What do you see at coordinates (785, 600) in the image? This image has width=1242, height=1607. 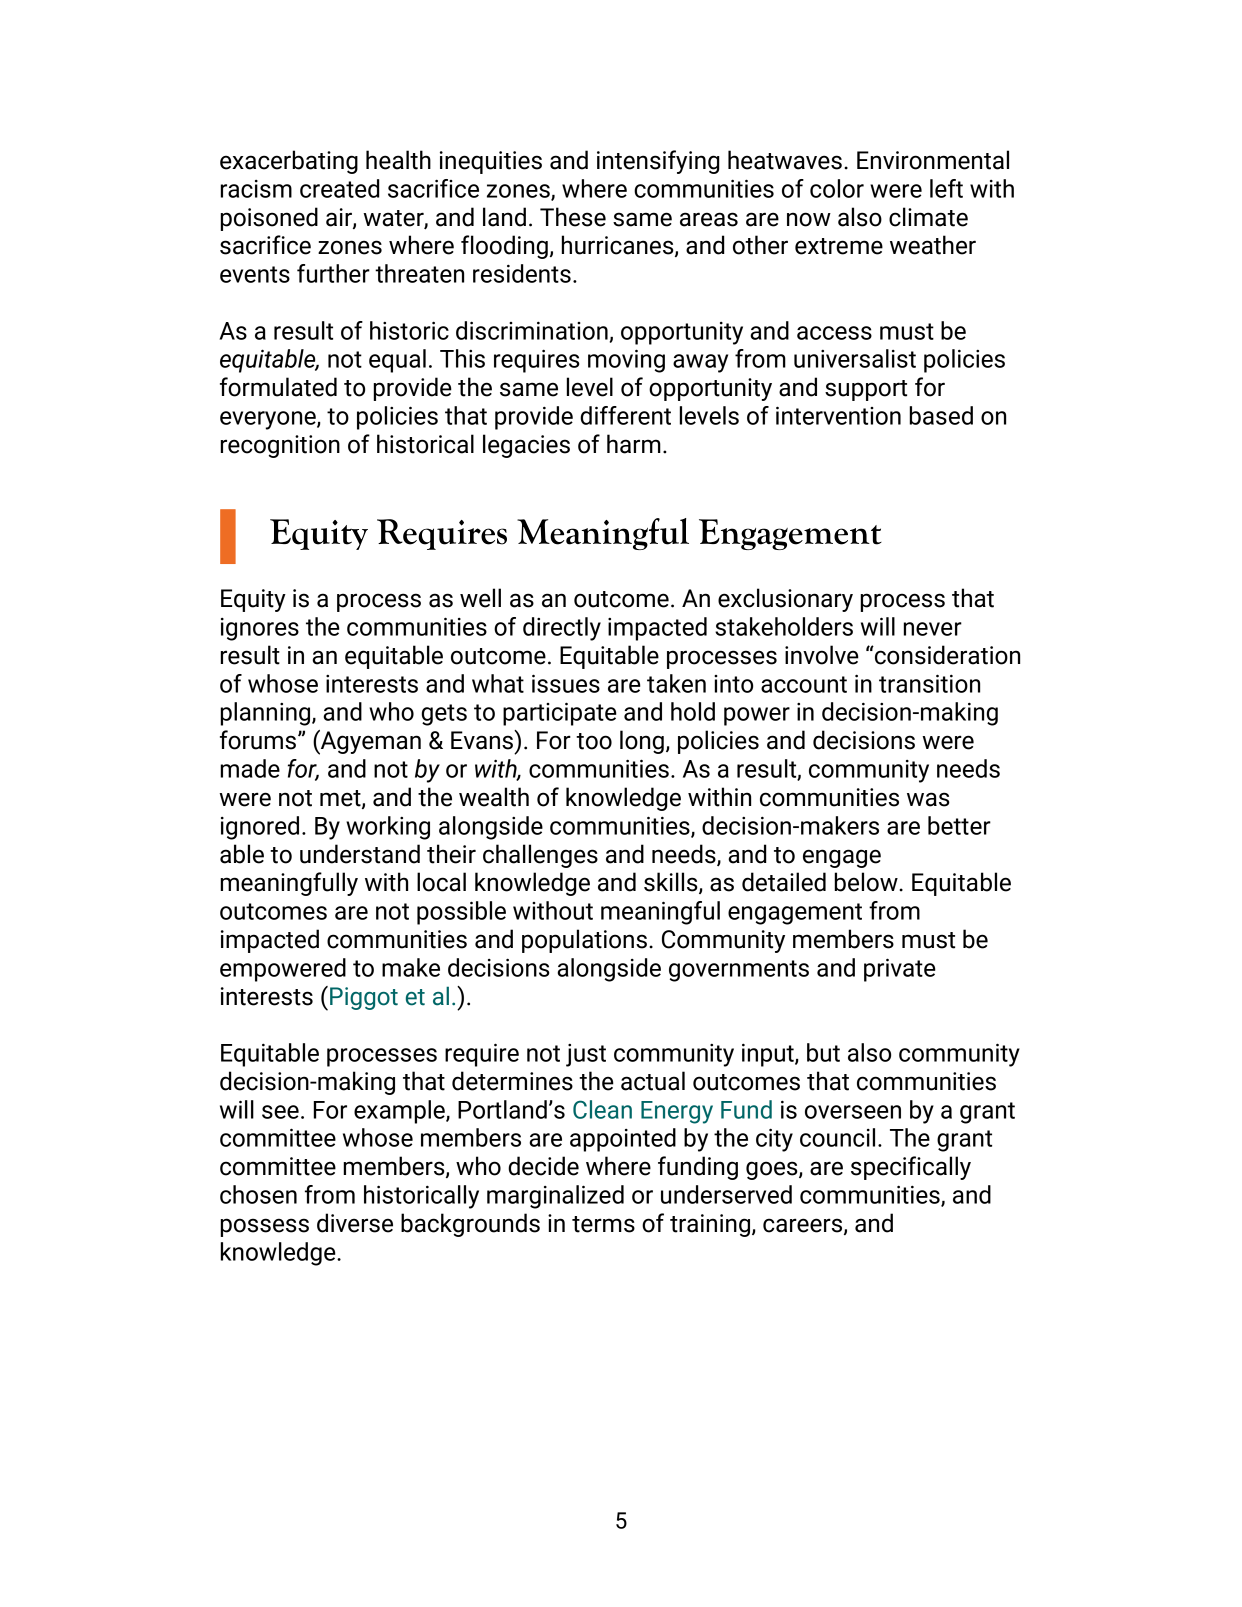 I see `exclusionary` at bounding box center [785, 600].
